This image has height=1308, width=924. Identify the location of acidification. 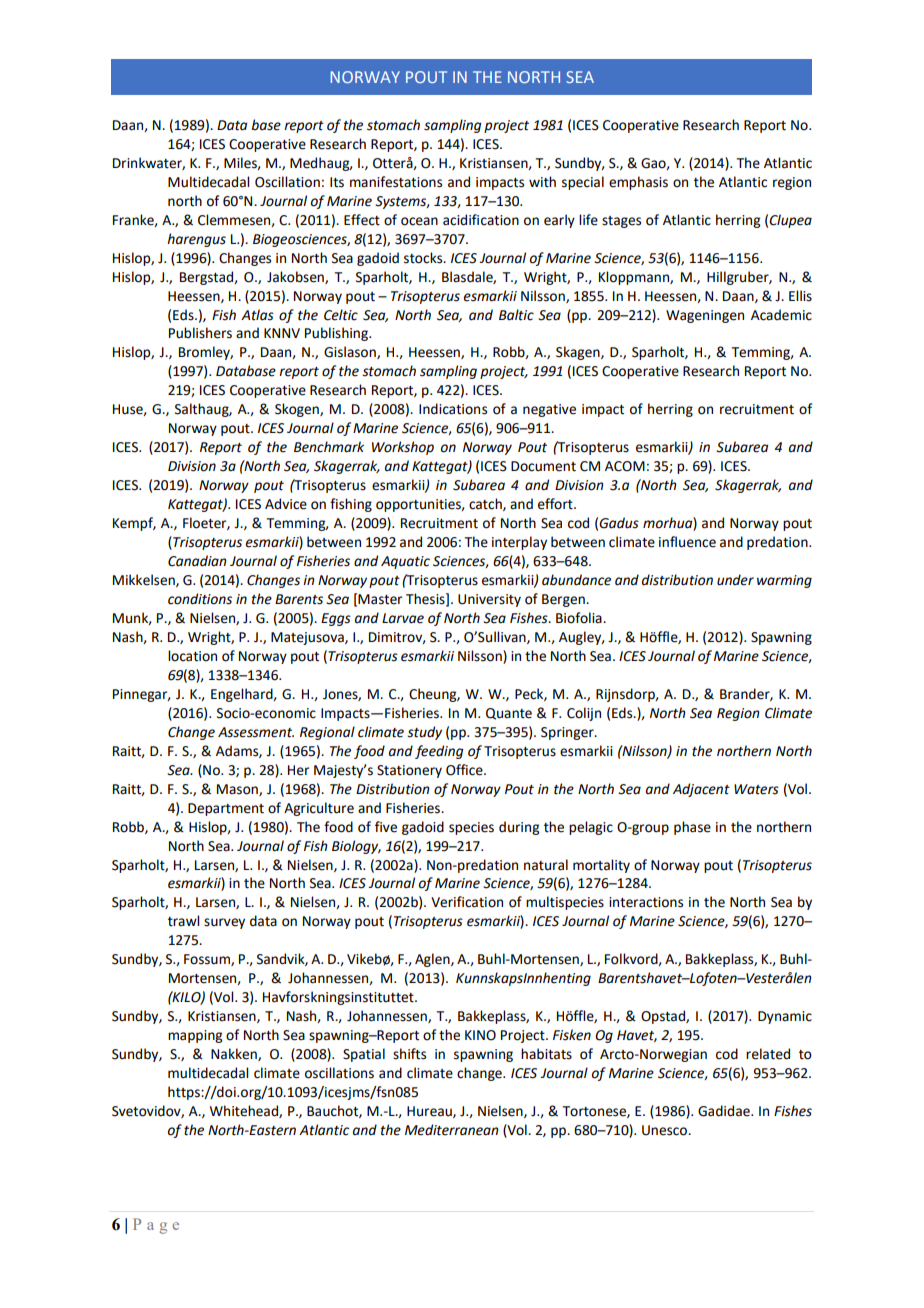
(481, 220).
